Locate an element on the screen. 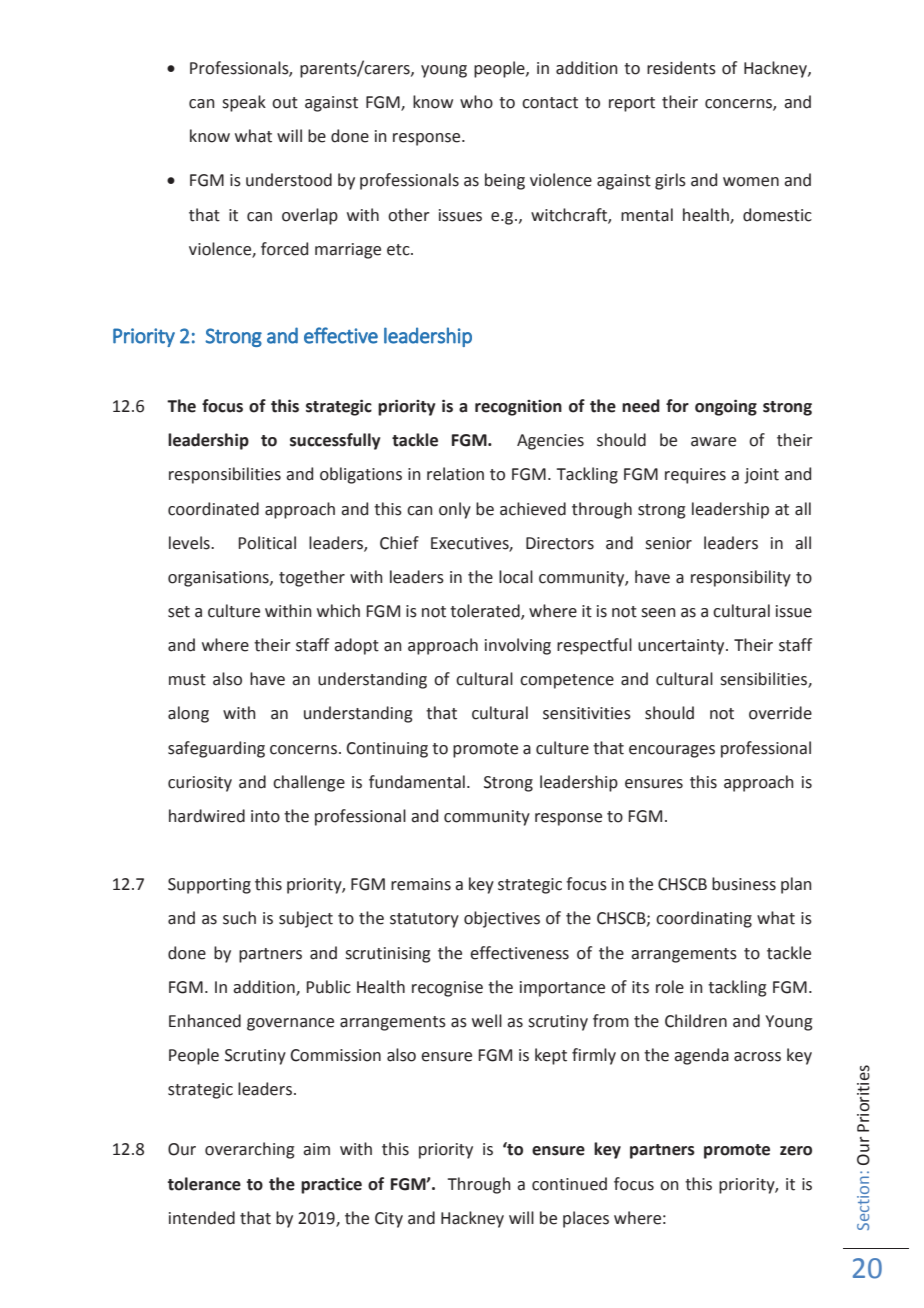  involving is located at coordinates (518, 646).
